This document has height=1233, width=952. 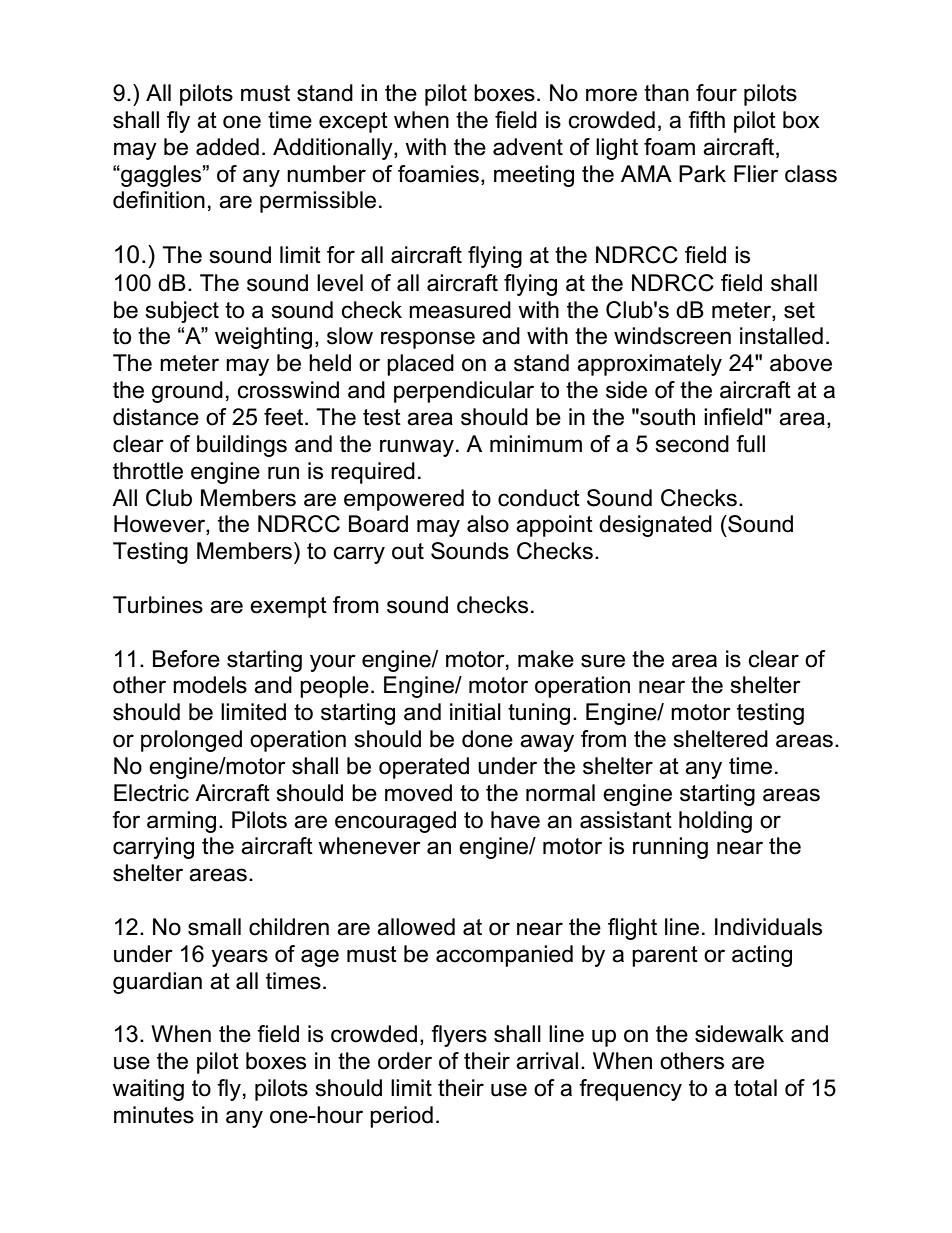 I want to click on fifth, so click(x=706, y=119).
